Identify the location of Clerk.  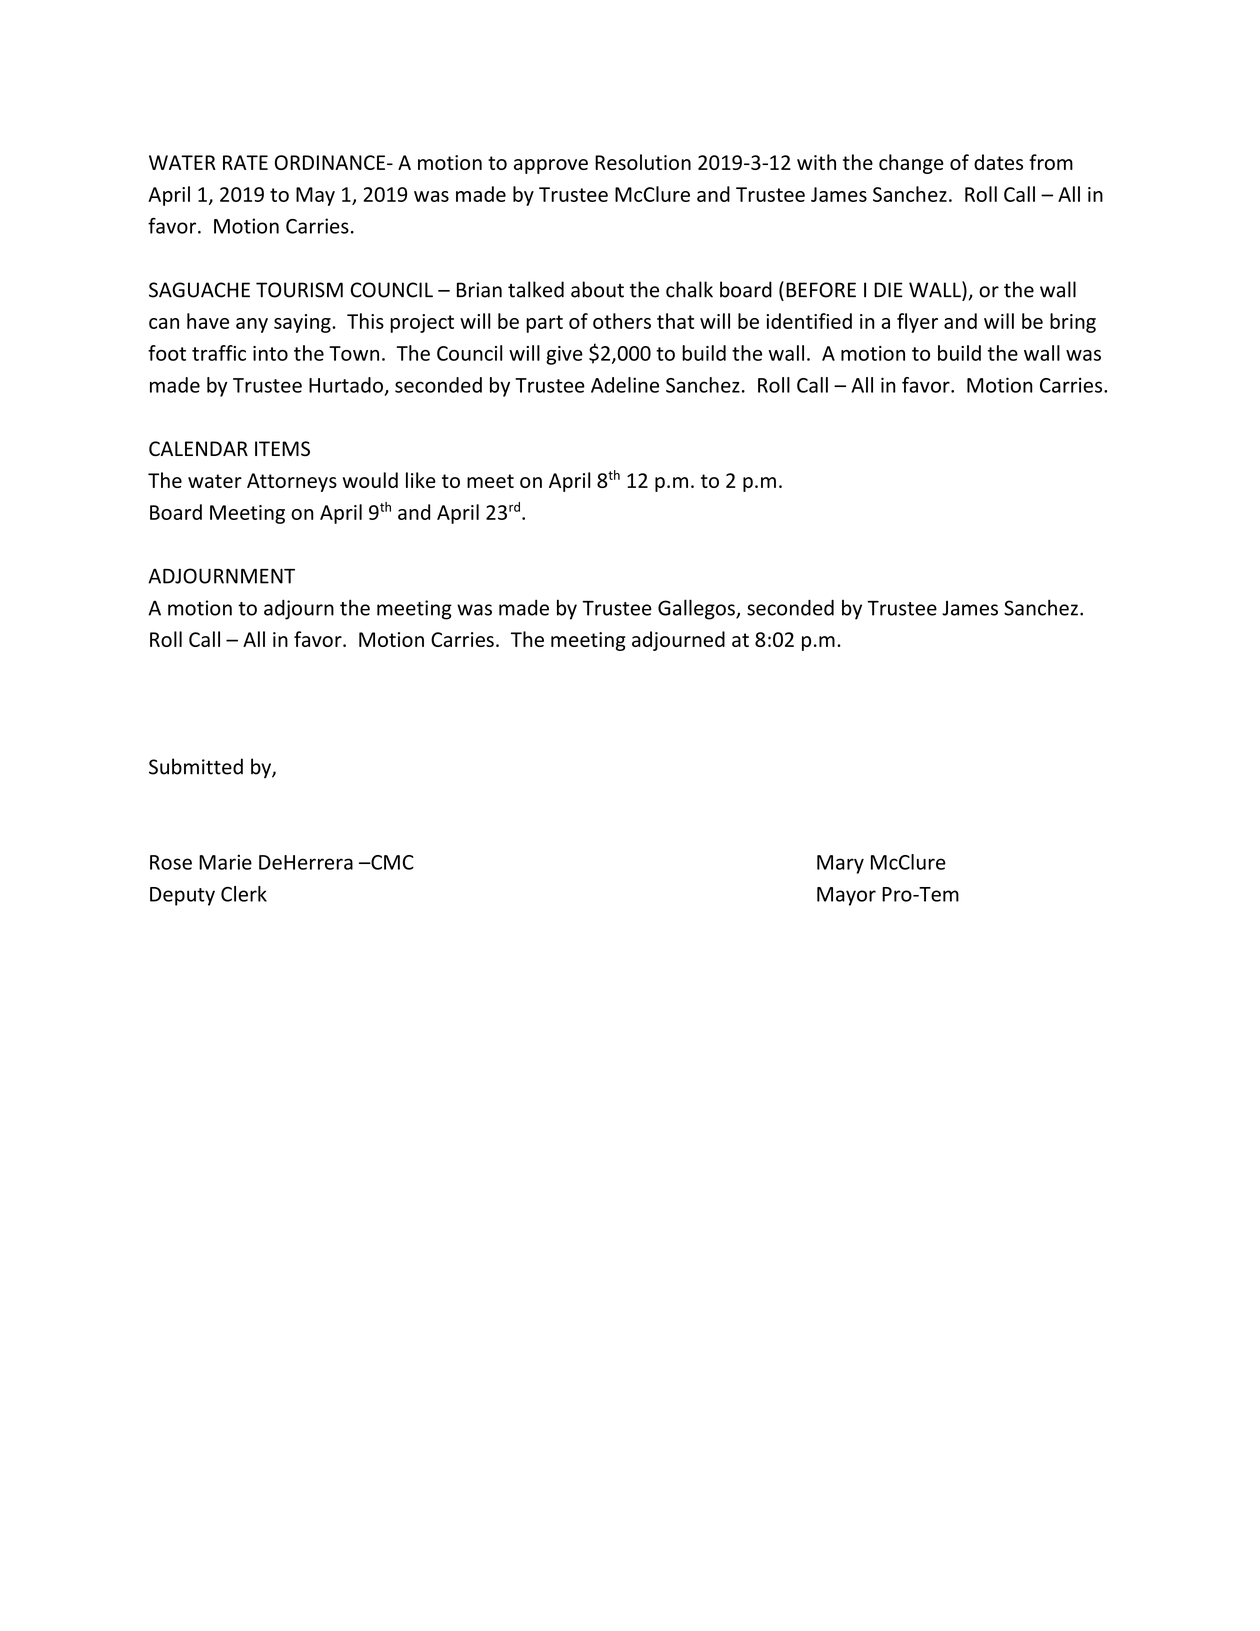
(244, 894).
